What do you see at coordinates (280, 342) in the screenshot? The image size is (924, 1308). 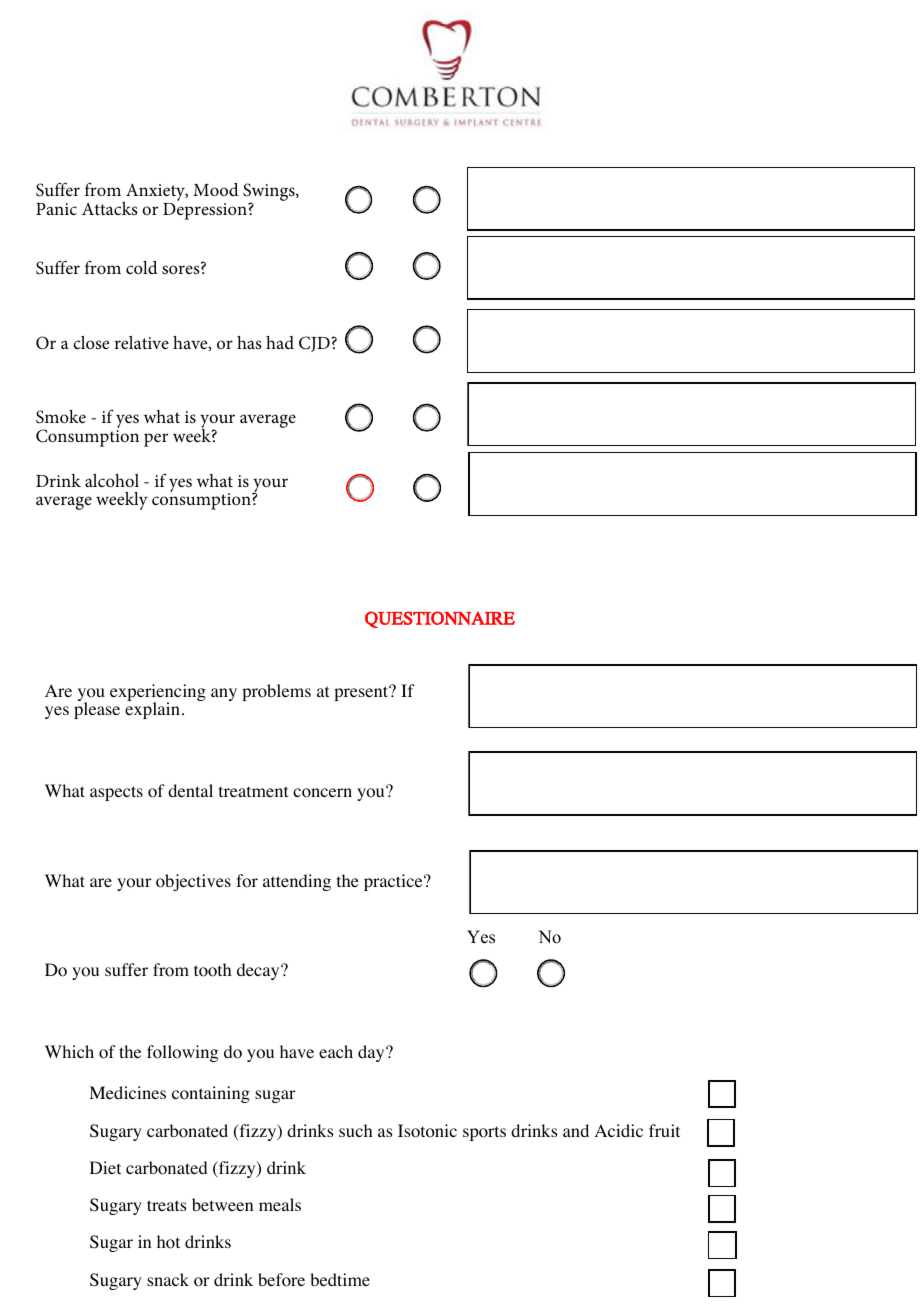 I see `had` at bounding box center [280, 342].
